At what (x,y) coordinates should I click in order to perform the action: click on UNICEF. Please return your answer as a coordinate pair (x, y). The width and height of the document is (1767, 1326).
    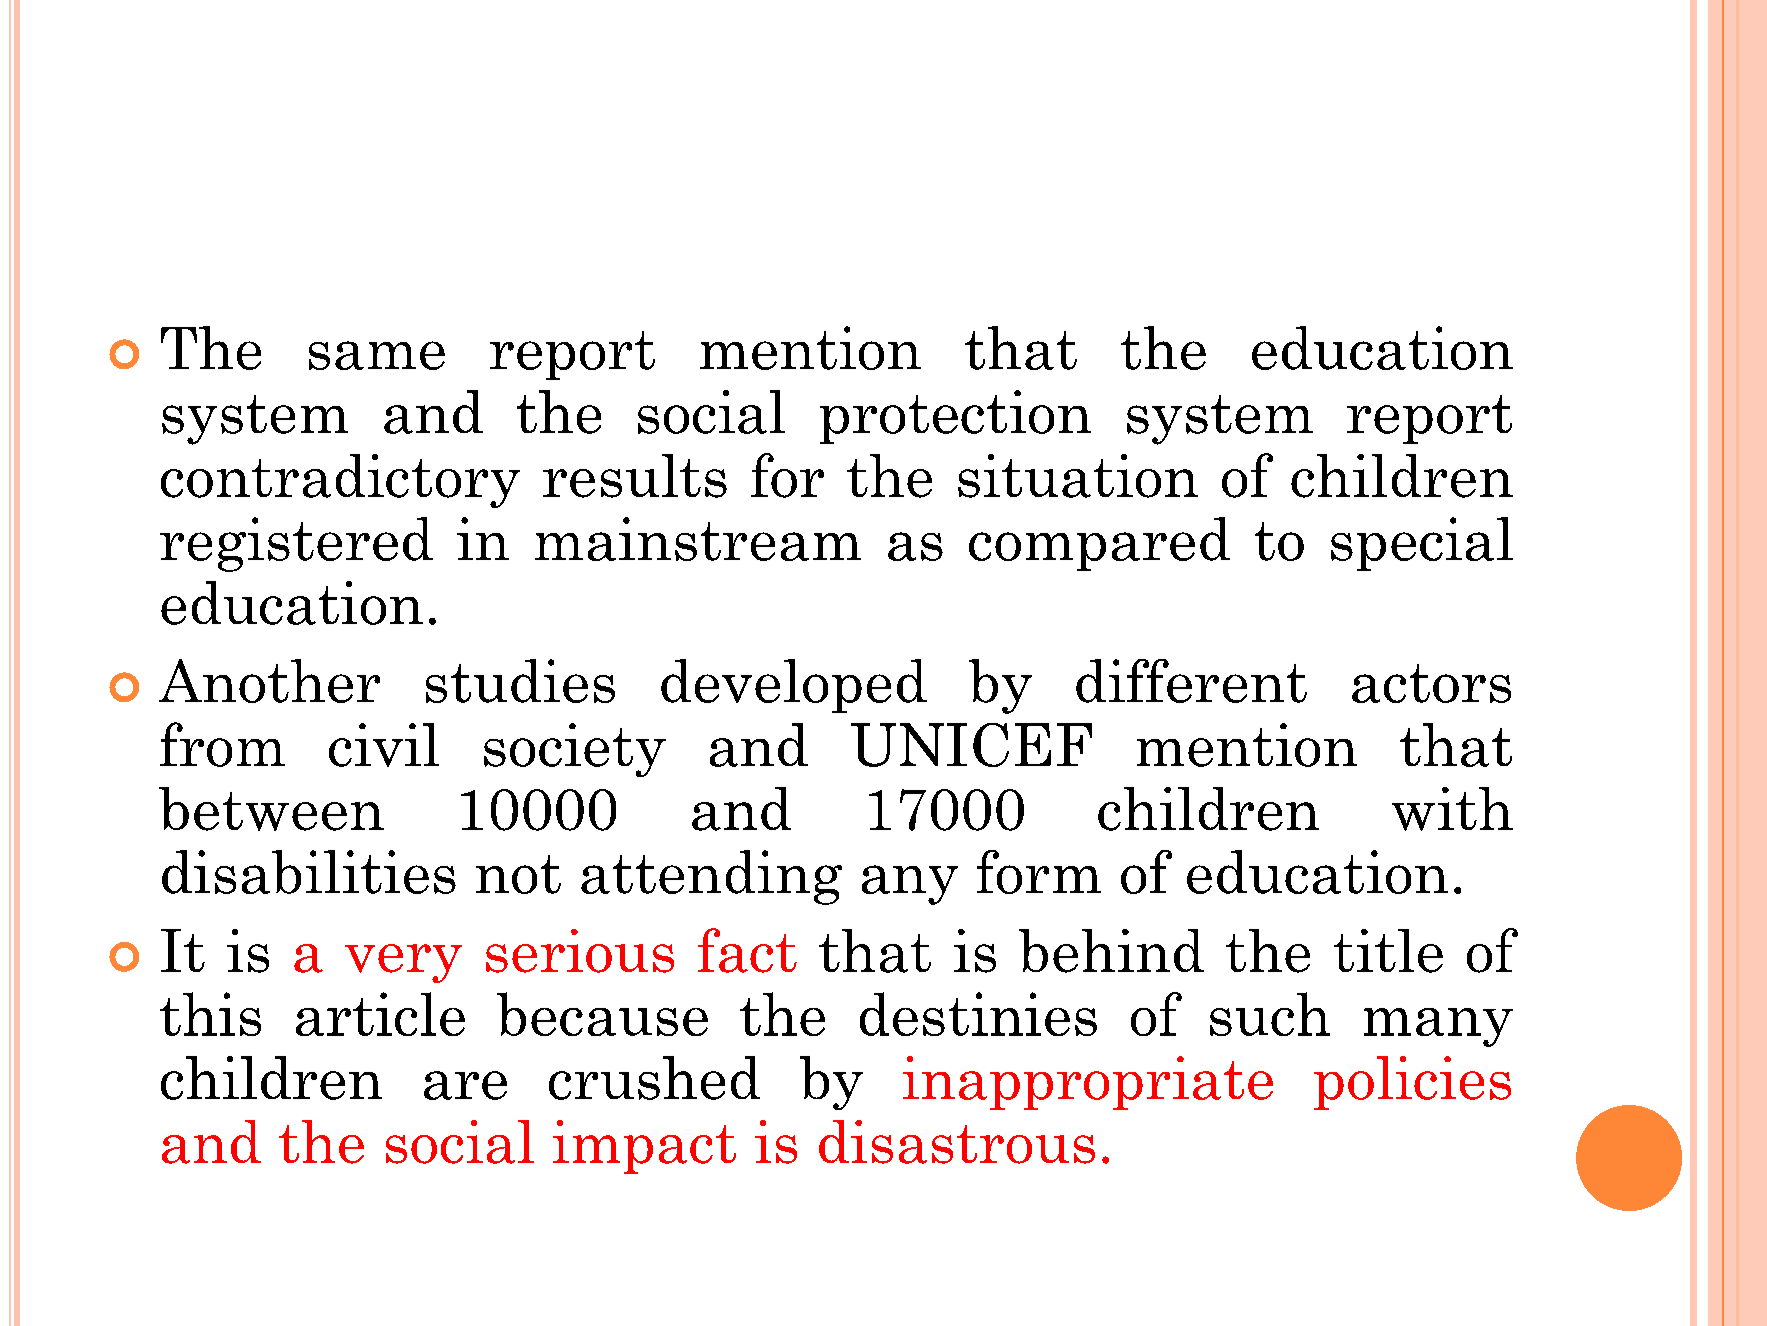
    Looking at the image, I should click on (971, 745).
